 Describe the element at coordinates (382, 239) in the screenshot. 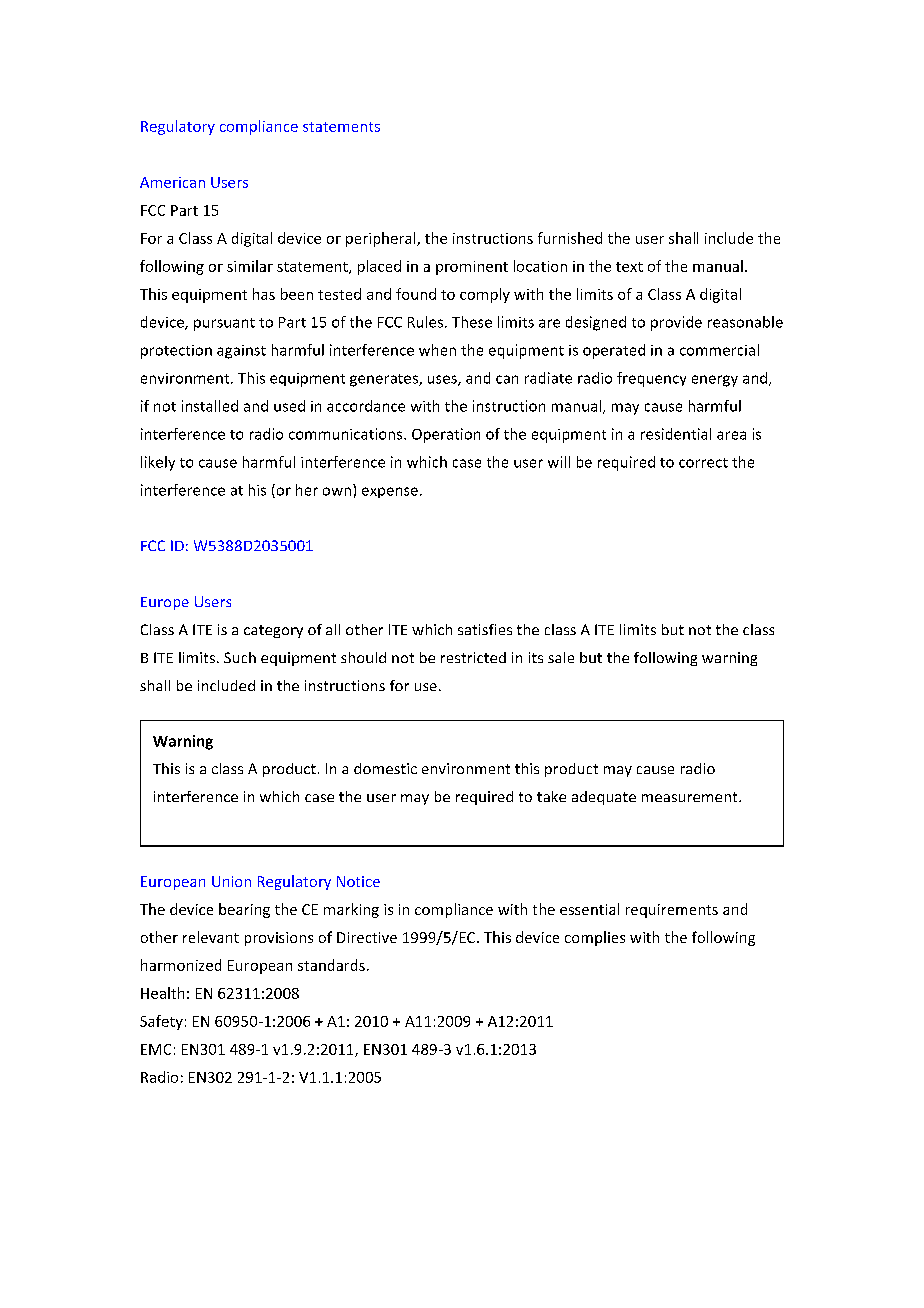

I see `peripheral` at that location.
